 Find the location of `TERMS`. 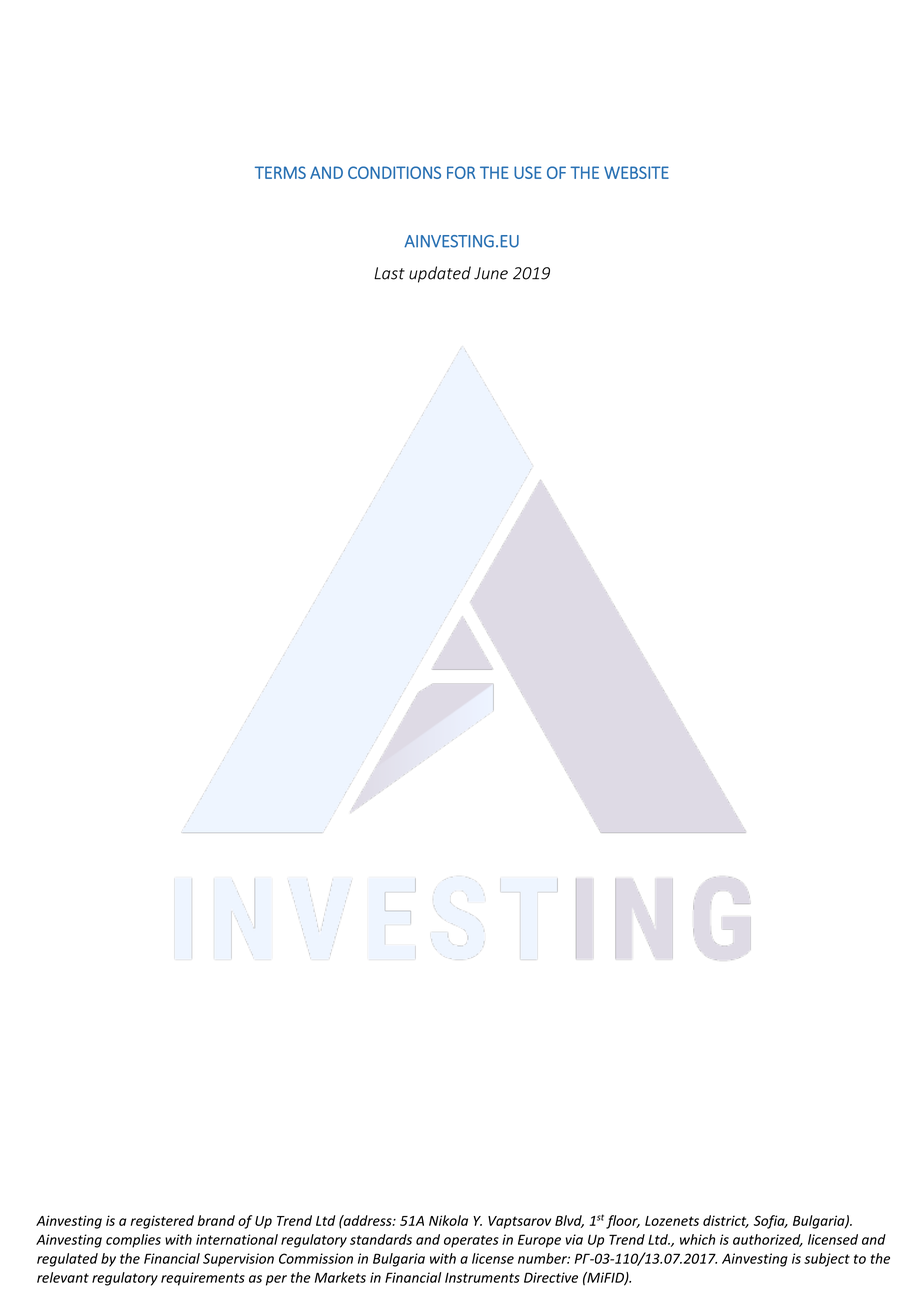

TERMS is located at coordinates (280, 172).
